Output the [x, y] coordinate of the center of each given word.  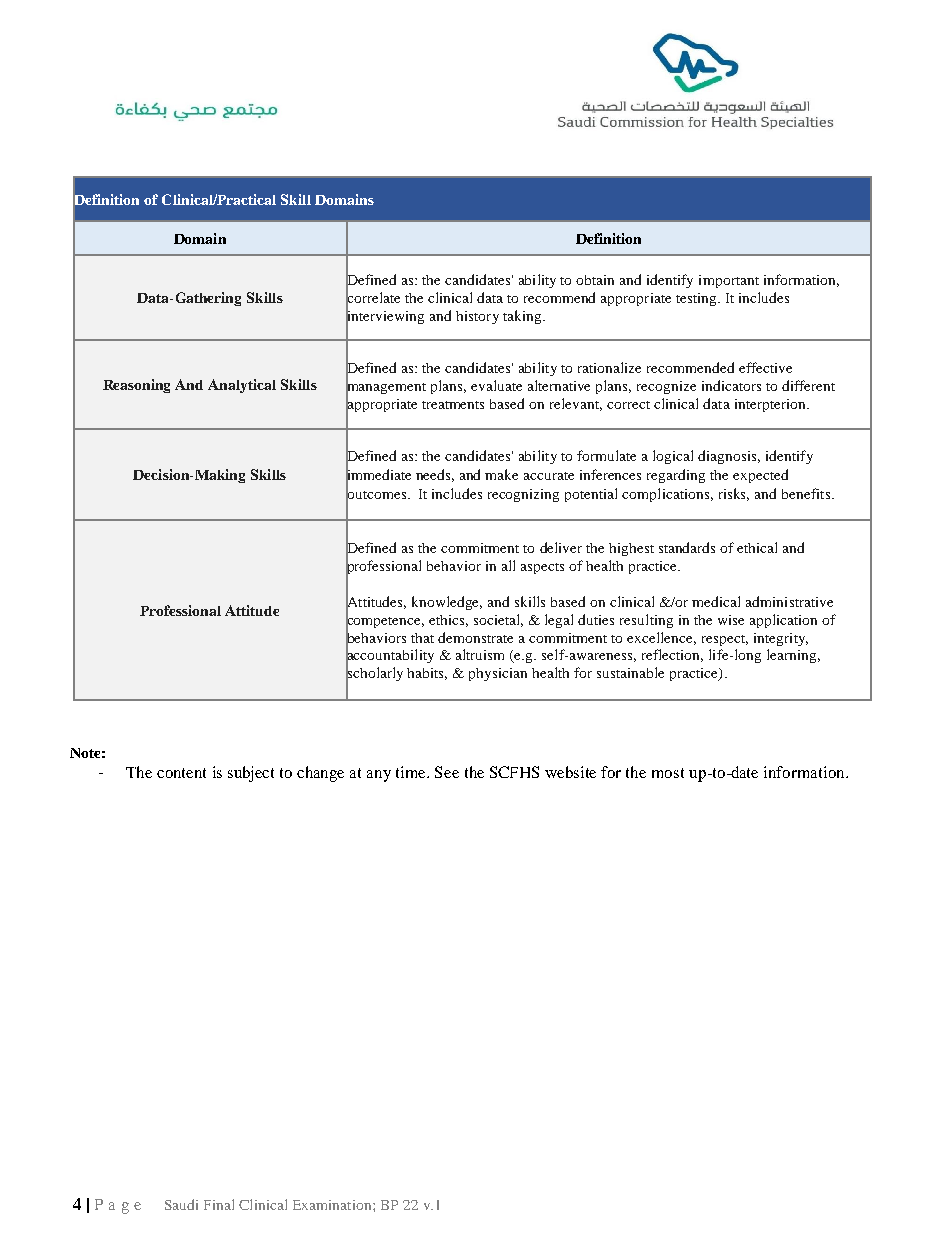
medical [716, 601]
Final [219, 1204]
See [447, 772]
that [422, 638]
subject [251, 774]
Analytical [242, 386]
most [668, 773]
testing [697, 299]
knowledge [447, 603]
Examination [333, 1205]
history [477, 317]
